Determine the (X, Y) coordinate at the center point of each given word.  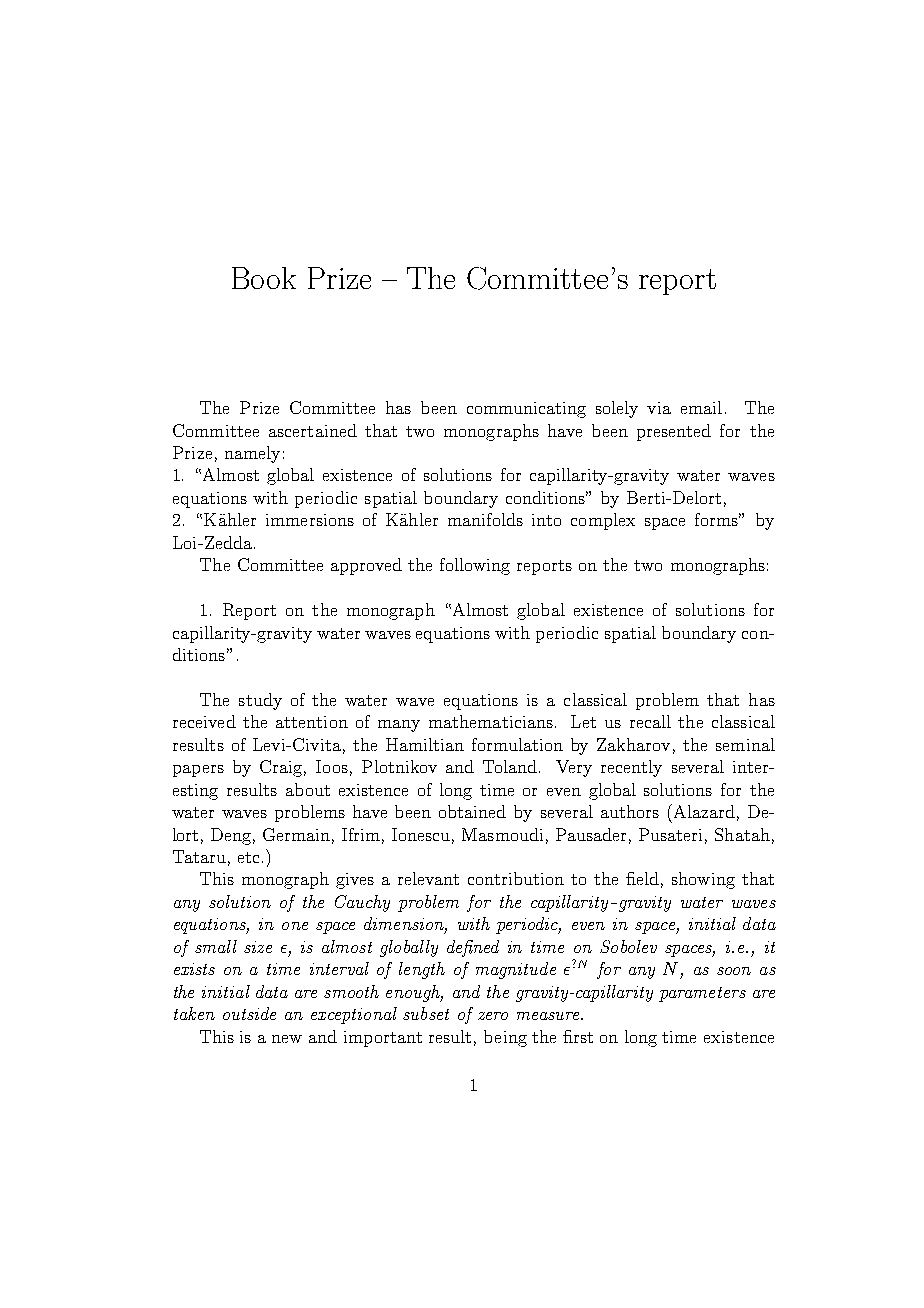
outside (249, 1013)
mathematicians (491, 721)
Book (264, 278)
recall (650, 721)
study (260, 701)
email (701, 407)
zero (493, 1016)
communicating (526, 410)
